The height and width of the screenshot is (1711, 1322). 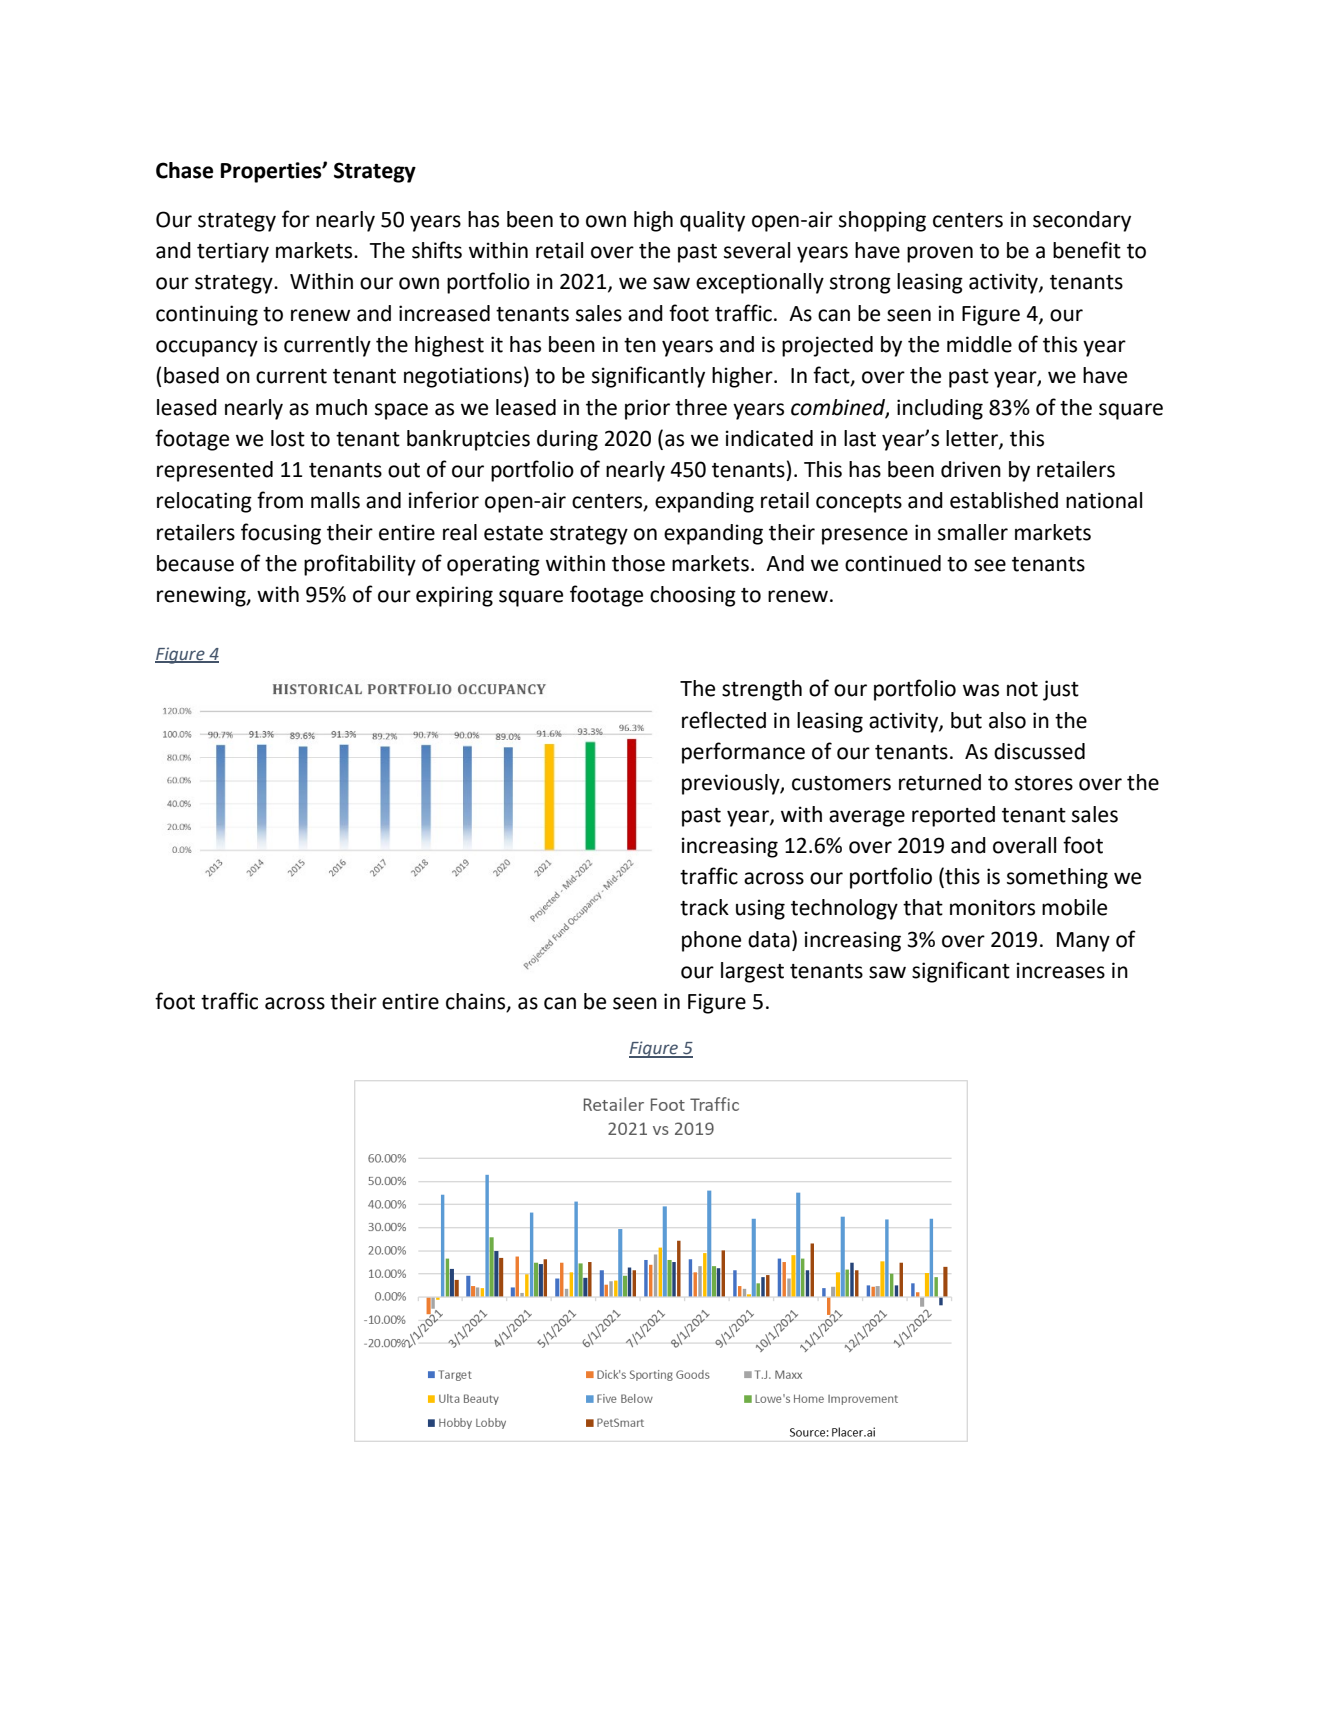 I want to click on phone, so click(x=711, y=941).
